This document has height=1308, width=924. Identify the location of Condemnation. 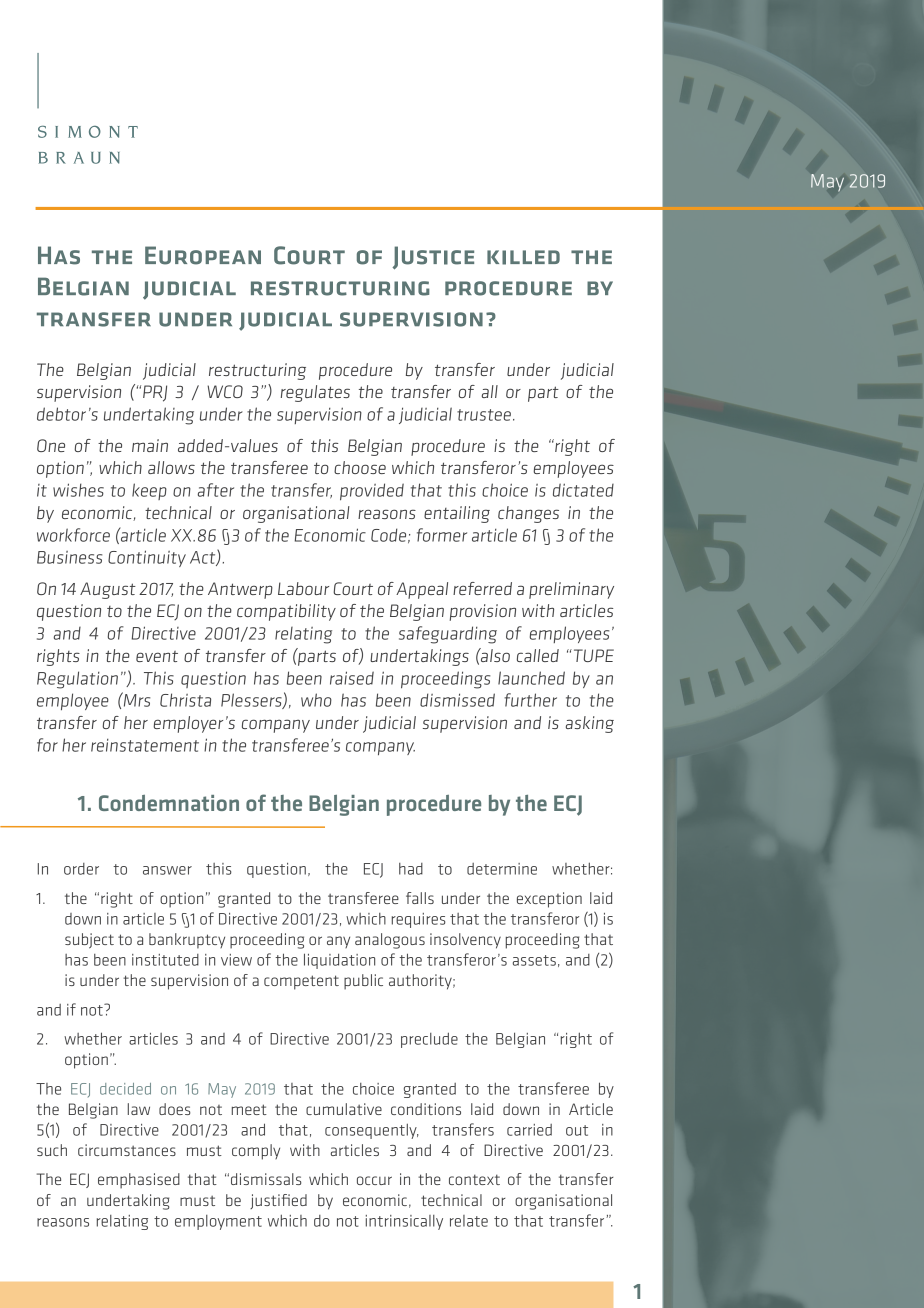
(169, 803).
